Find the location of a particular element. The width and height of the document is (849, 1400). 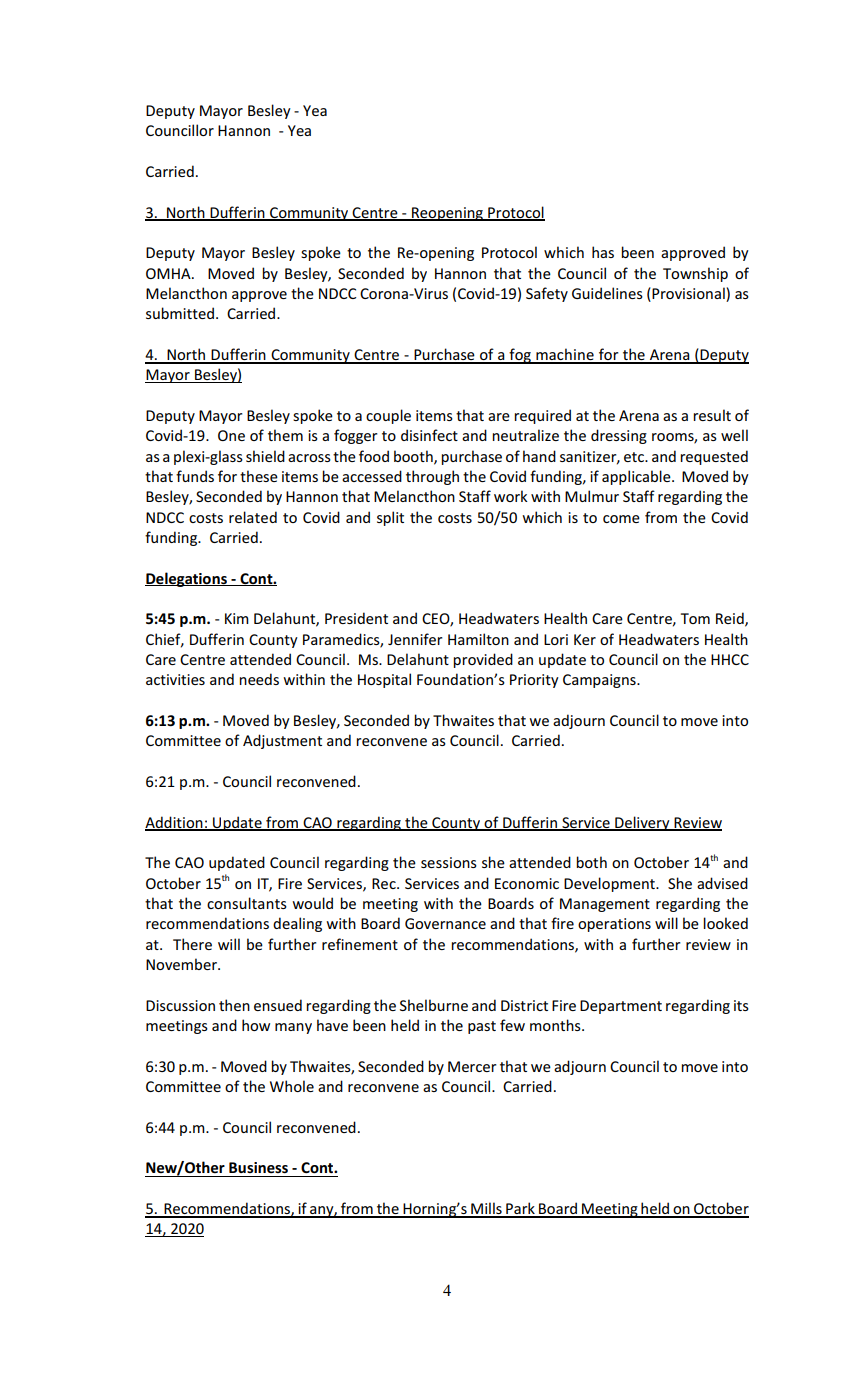

come is located at coordinates (621, 519).
